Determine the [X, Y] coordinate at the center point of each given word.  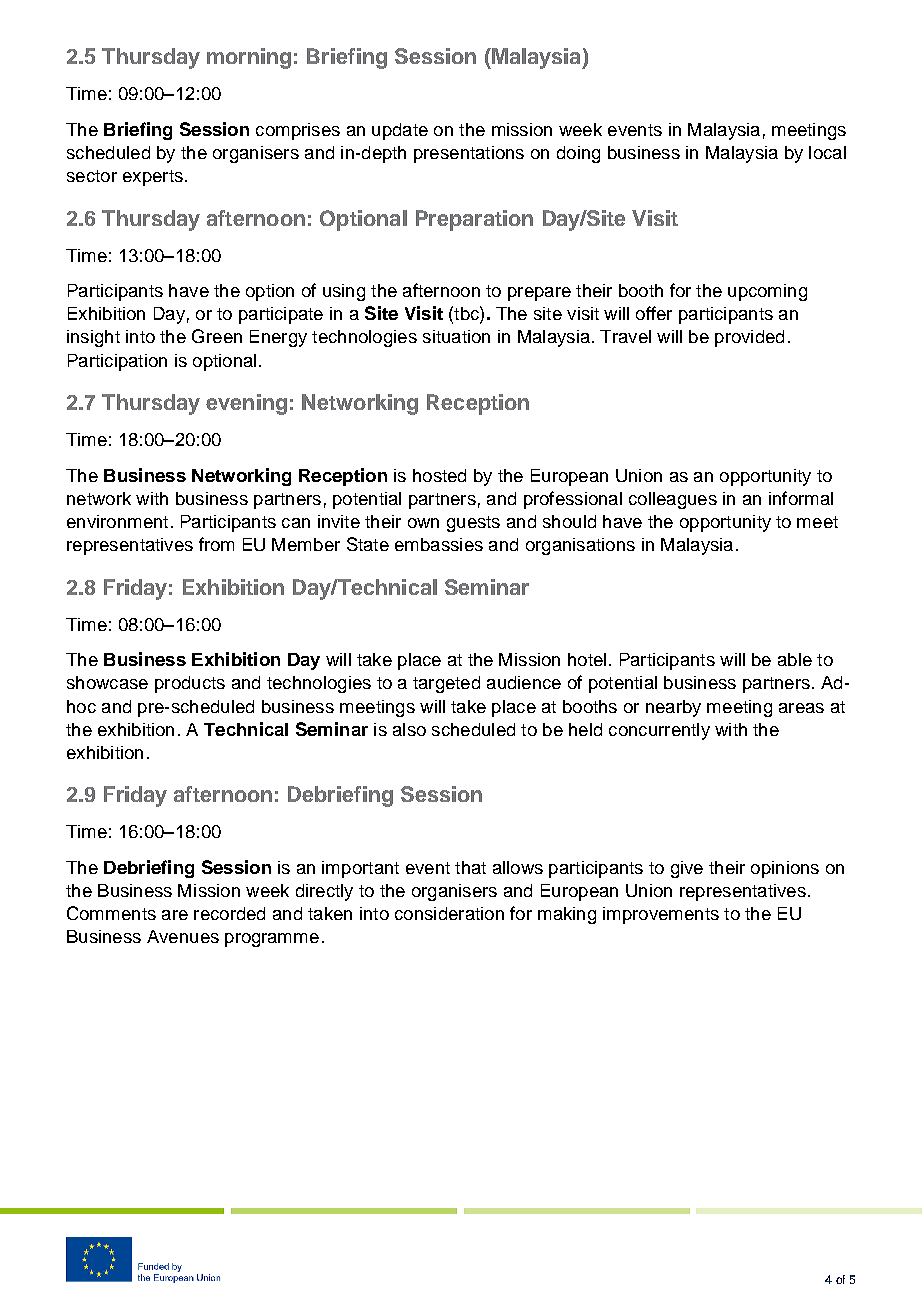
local [827, 152]
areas [801, 708]
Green [217, 336]
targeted [446, 684]
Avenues [183, 936]
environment [117, 521]
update [400, 131]
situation [456, 336]
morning [249, 58]
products [190, 684]
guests [473, 524]
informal [801, 498]
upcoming [767, 292]
